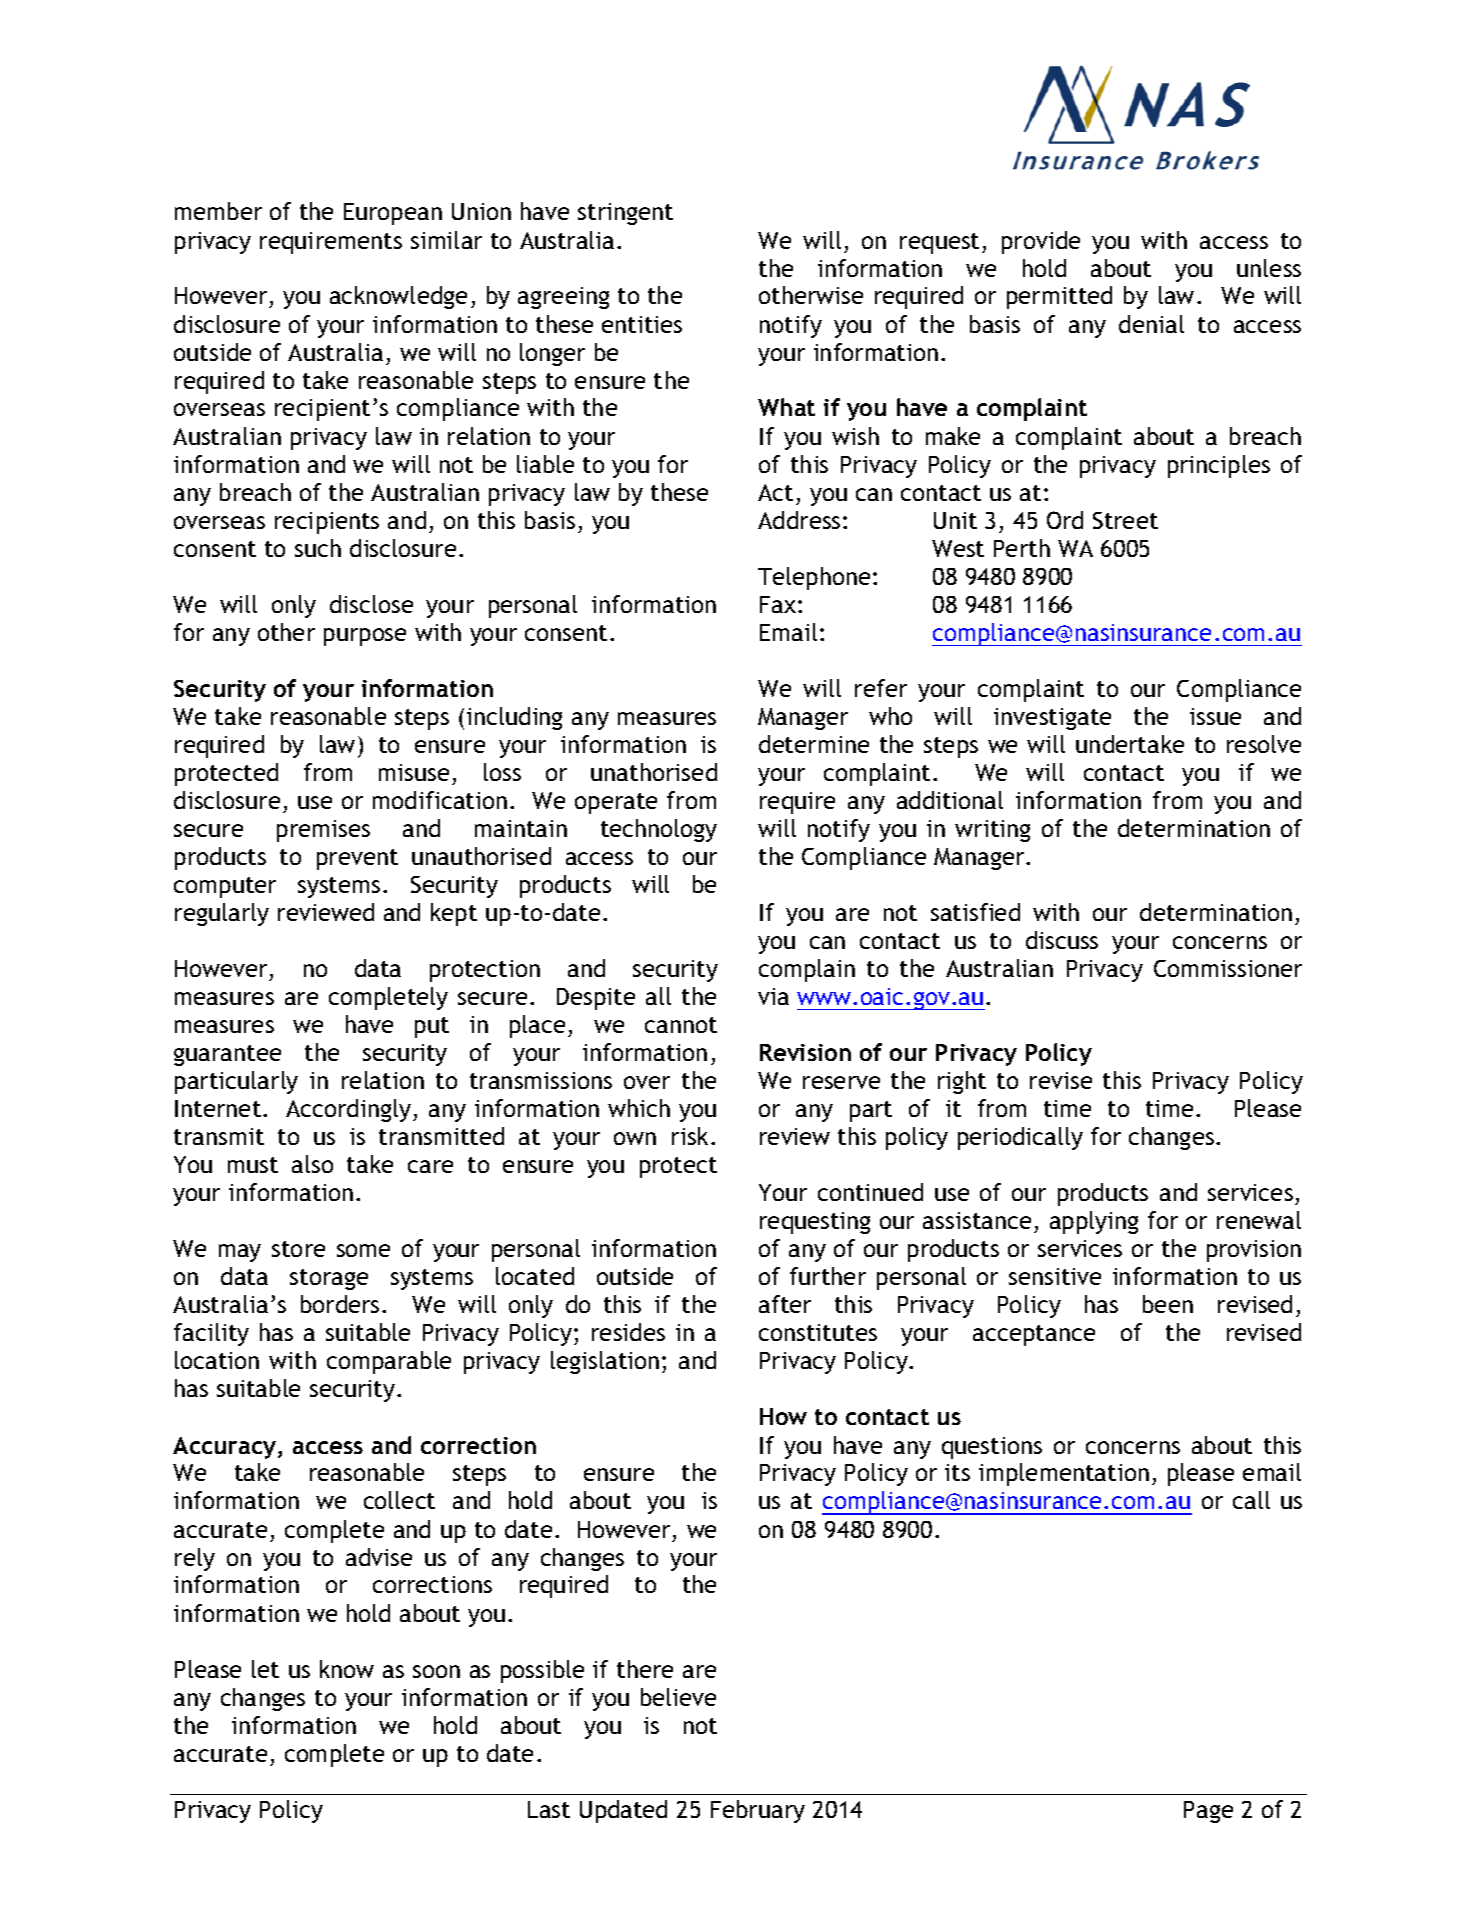 The image size is (1477, 1911). What do you see at coordinates (785, 1304) in the screenshot?
I see `after` at bounding box center [785, 1304].
